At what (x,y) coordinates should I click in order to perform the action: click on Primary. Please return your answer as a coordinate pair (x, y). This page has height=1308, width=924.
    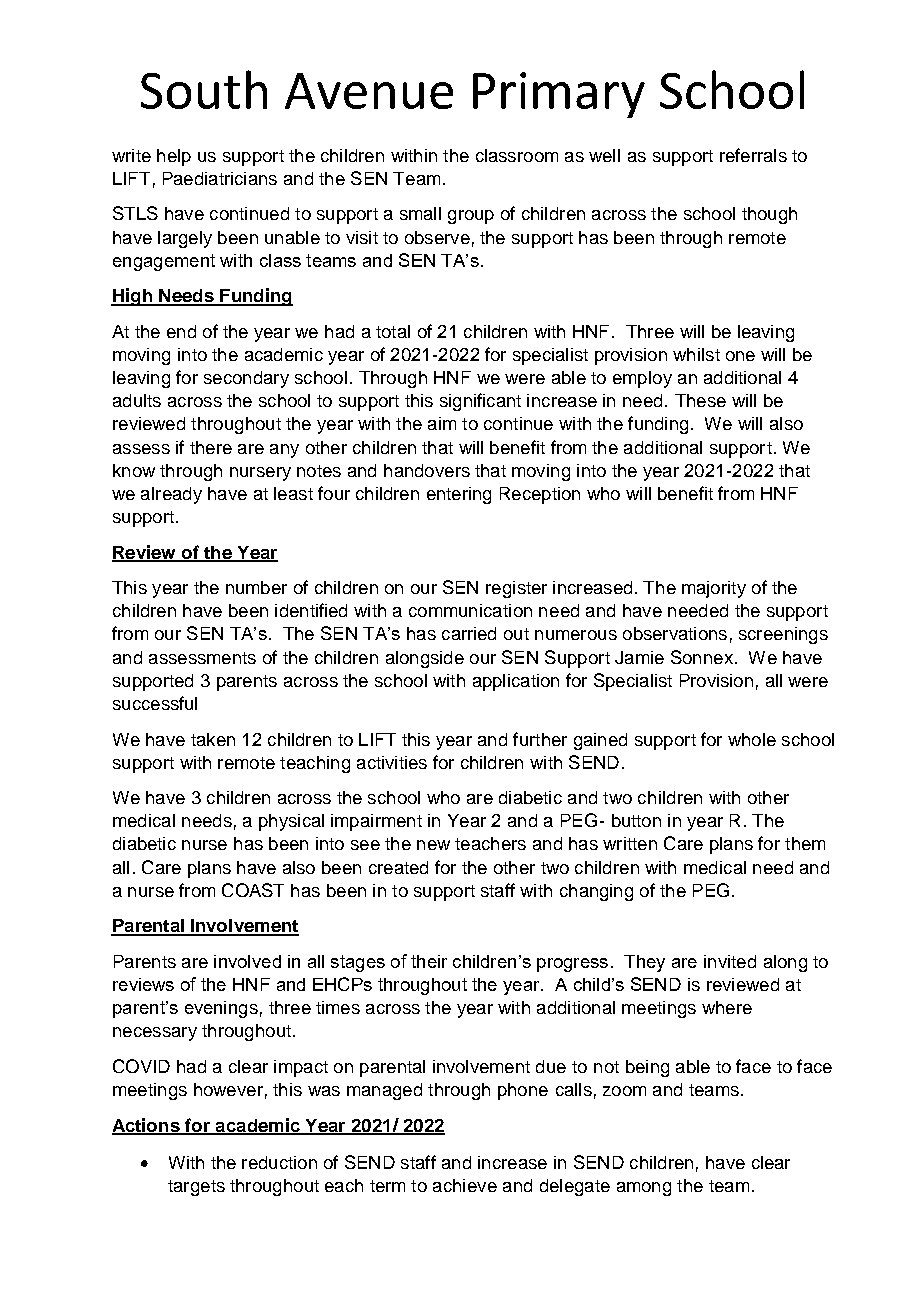
    Looking at the image, I should click on (559, 95).
